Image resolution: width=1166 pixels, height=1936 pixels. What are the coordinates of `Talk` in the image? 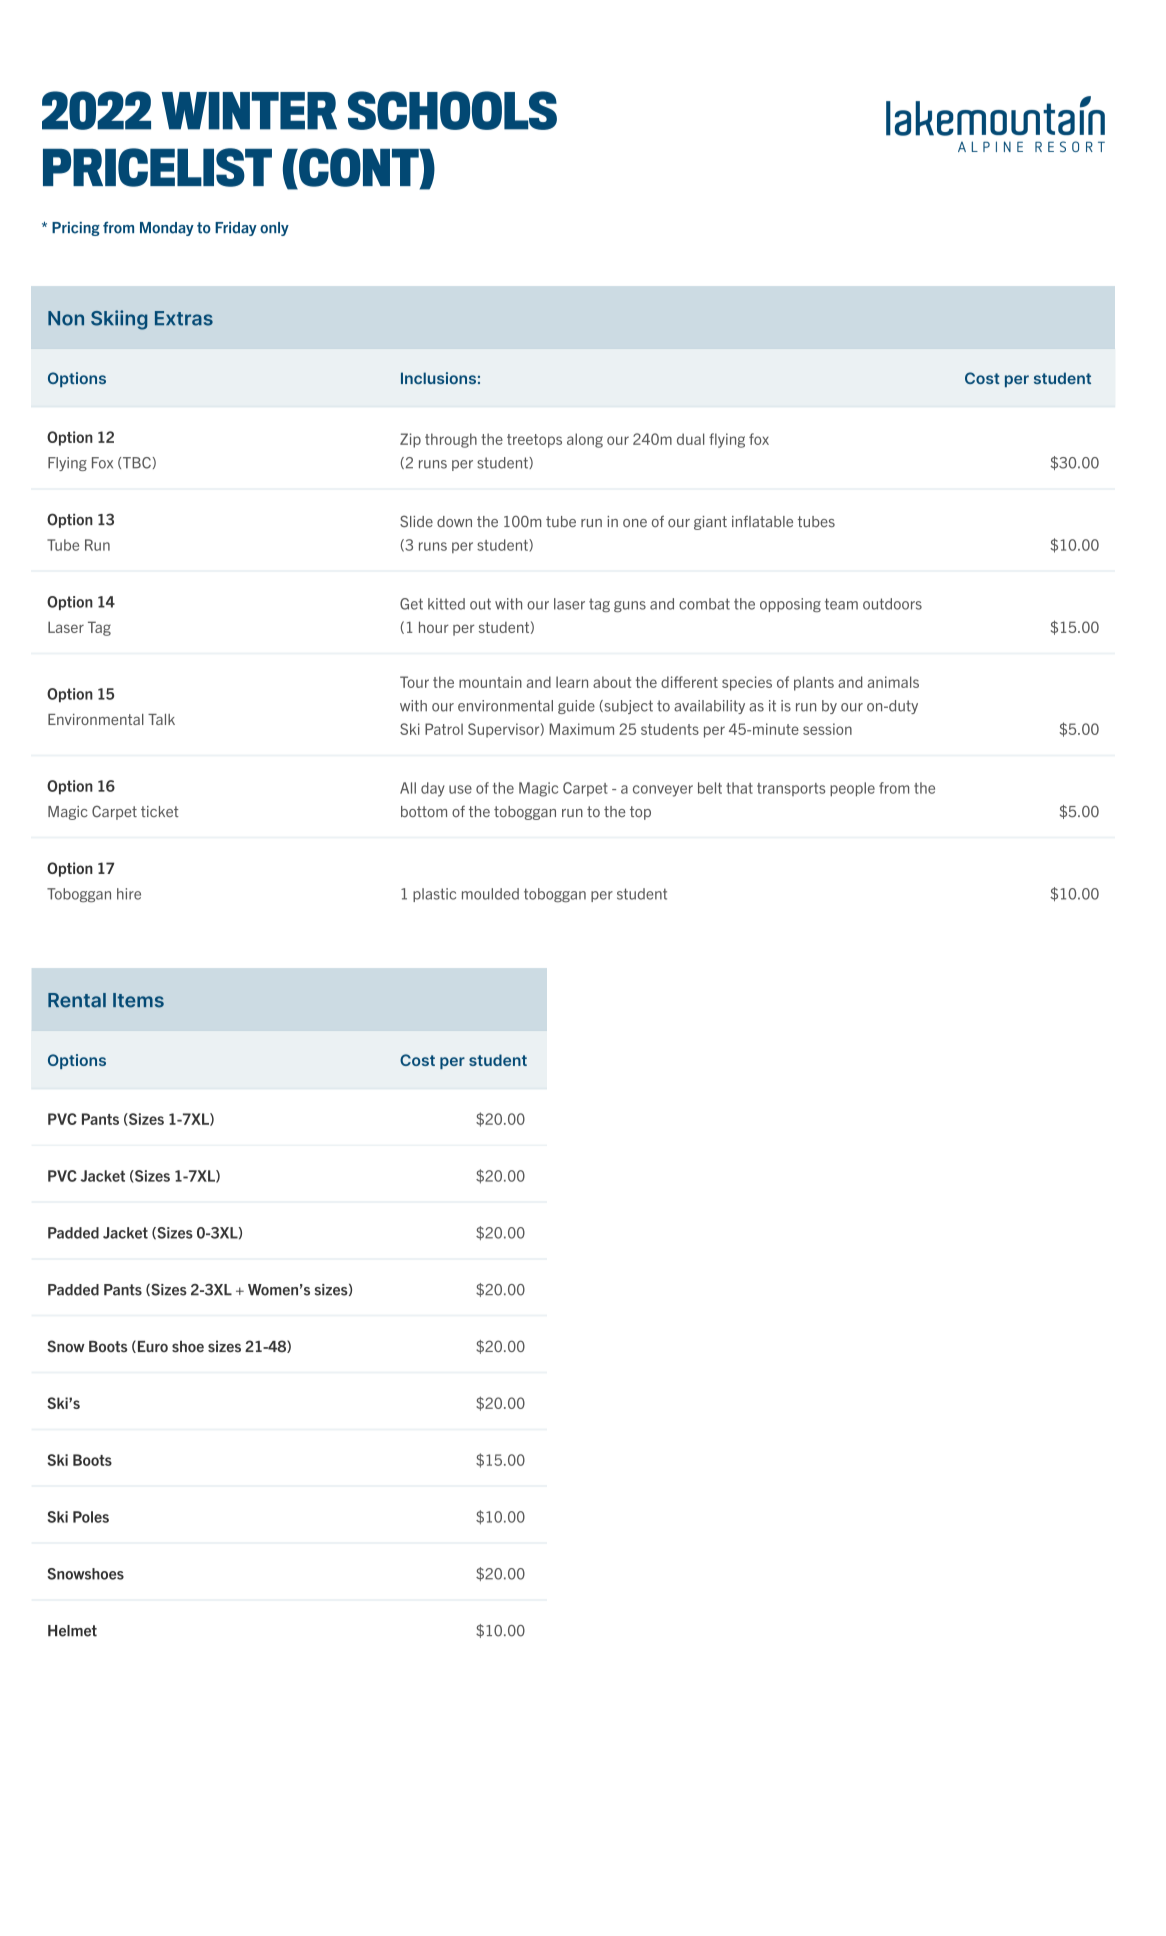 It's located at (161, 719).
